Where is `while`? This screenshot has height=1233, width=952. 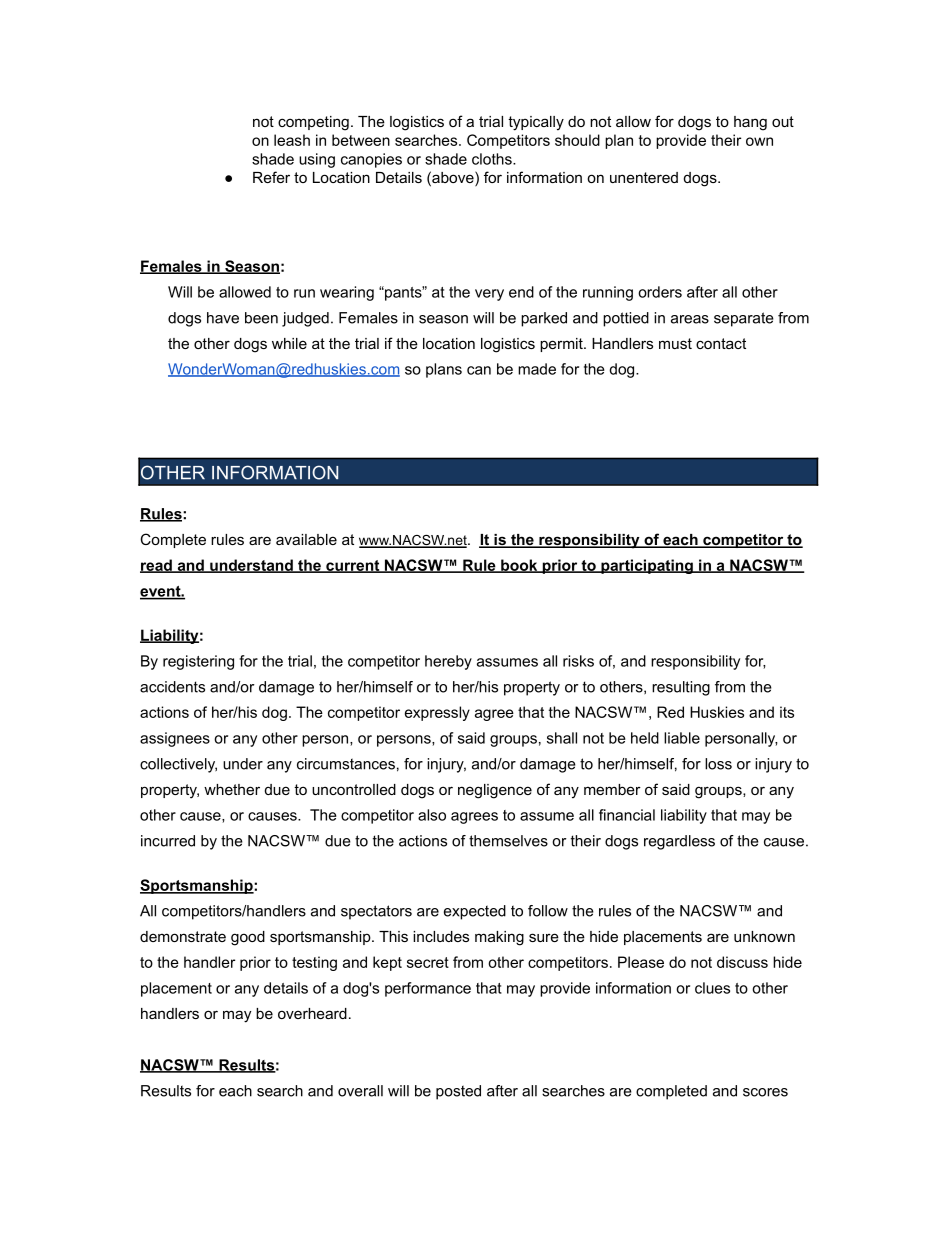
while is located at coordinates (289, 343).
